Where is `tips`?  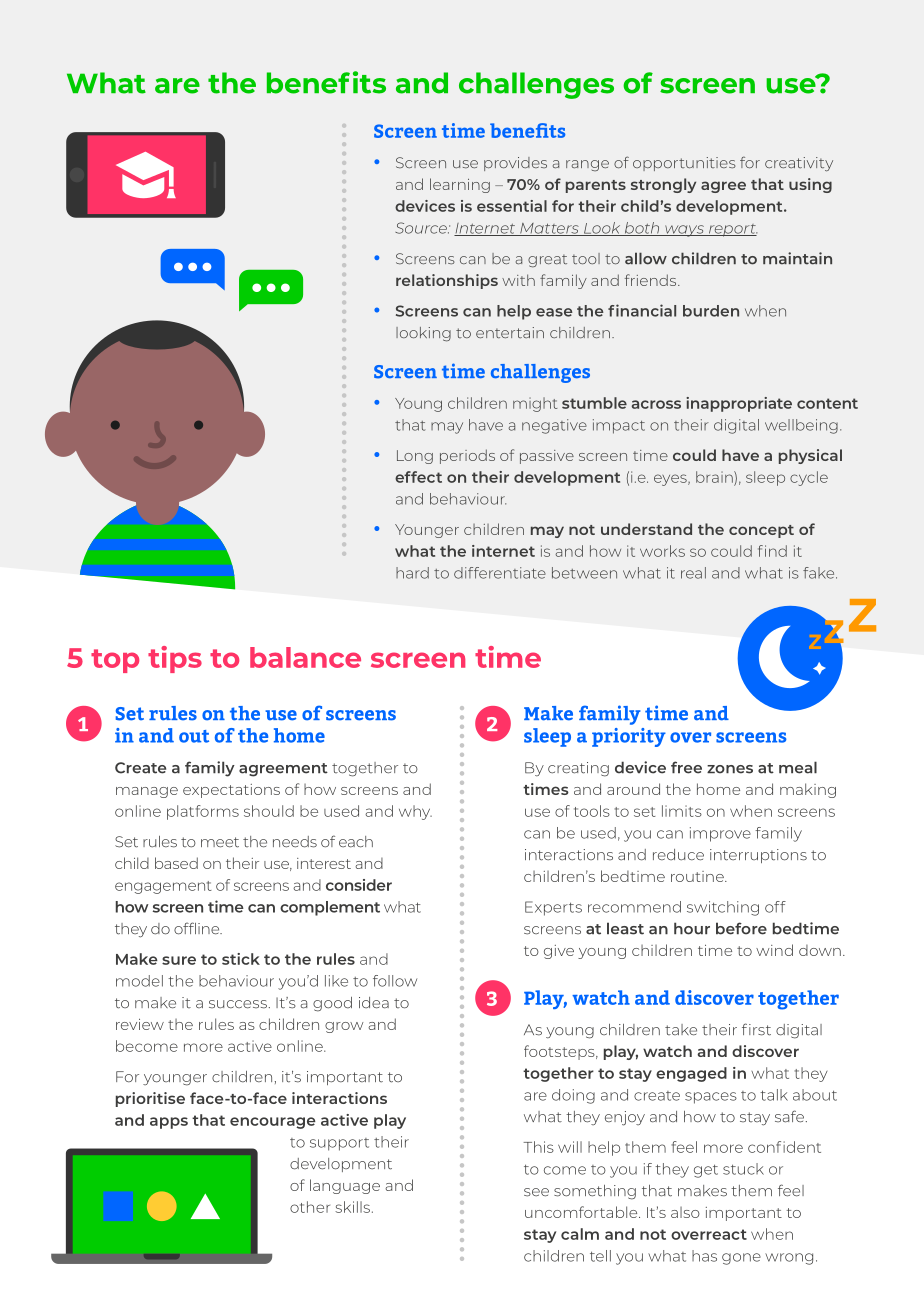 tips is located at coordinates (175, 659).
